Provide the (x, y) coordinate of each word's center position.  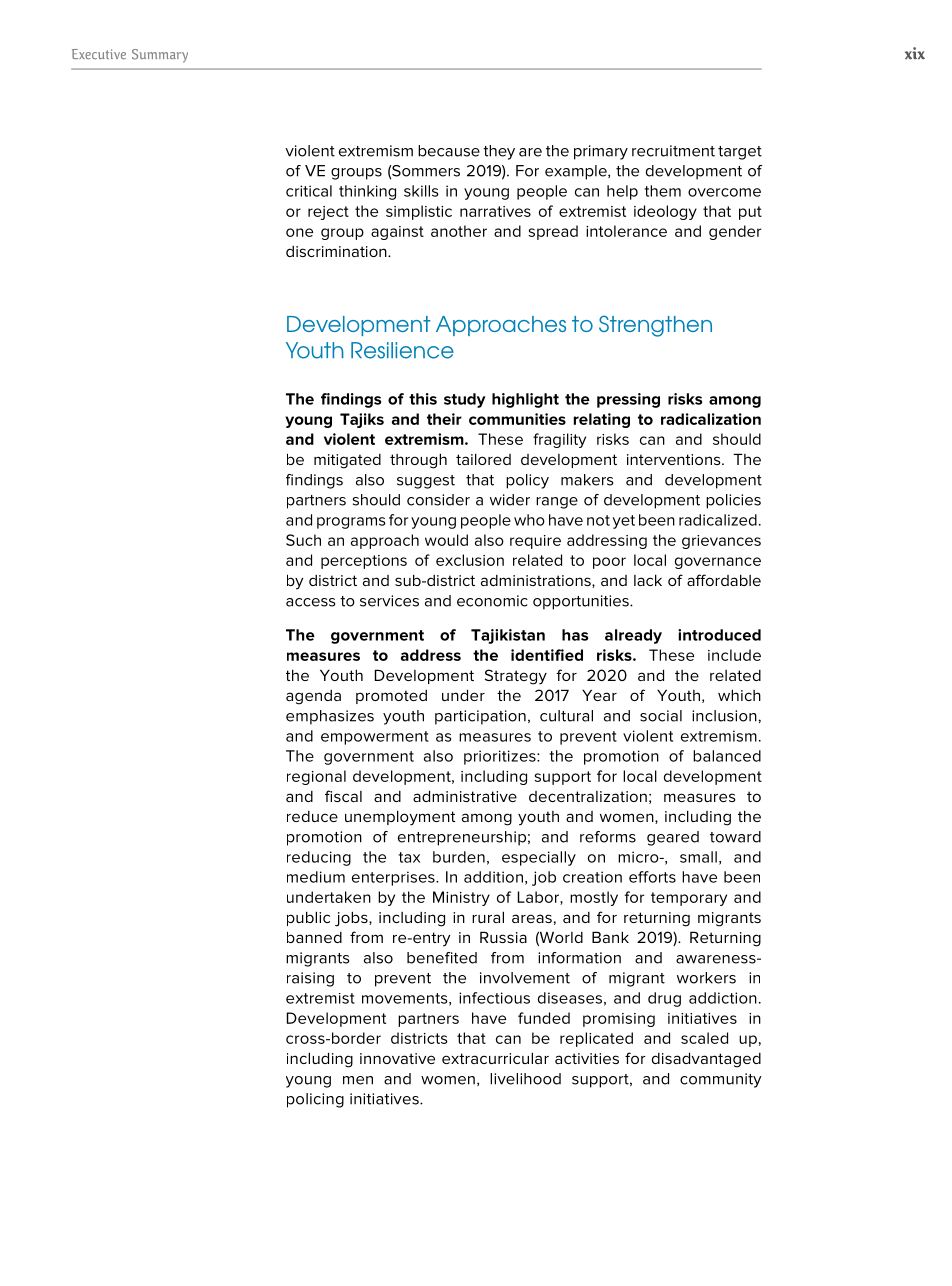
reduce (312, 816)
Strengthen (655, 326)
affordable (724, 580)
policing (315, 1100)
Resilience (402, 350)
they (499, 152)
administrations (537, 581)
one (299, 232)
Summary (160, 56)
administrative (465, 796)
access (310, 602)
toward (735, 837)
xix (915, 53)
